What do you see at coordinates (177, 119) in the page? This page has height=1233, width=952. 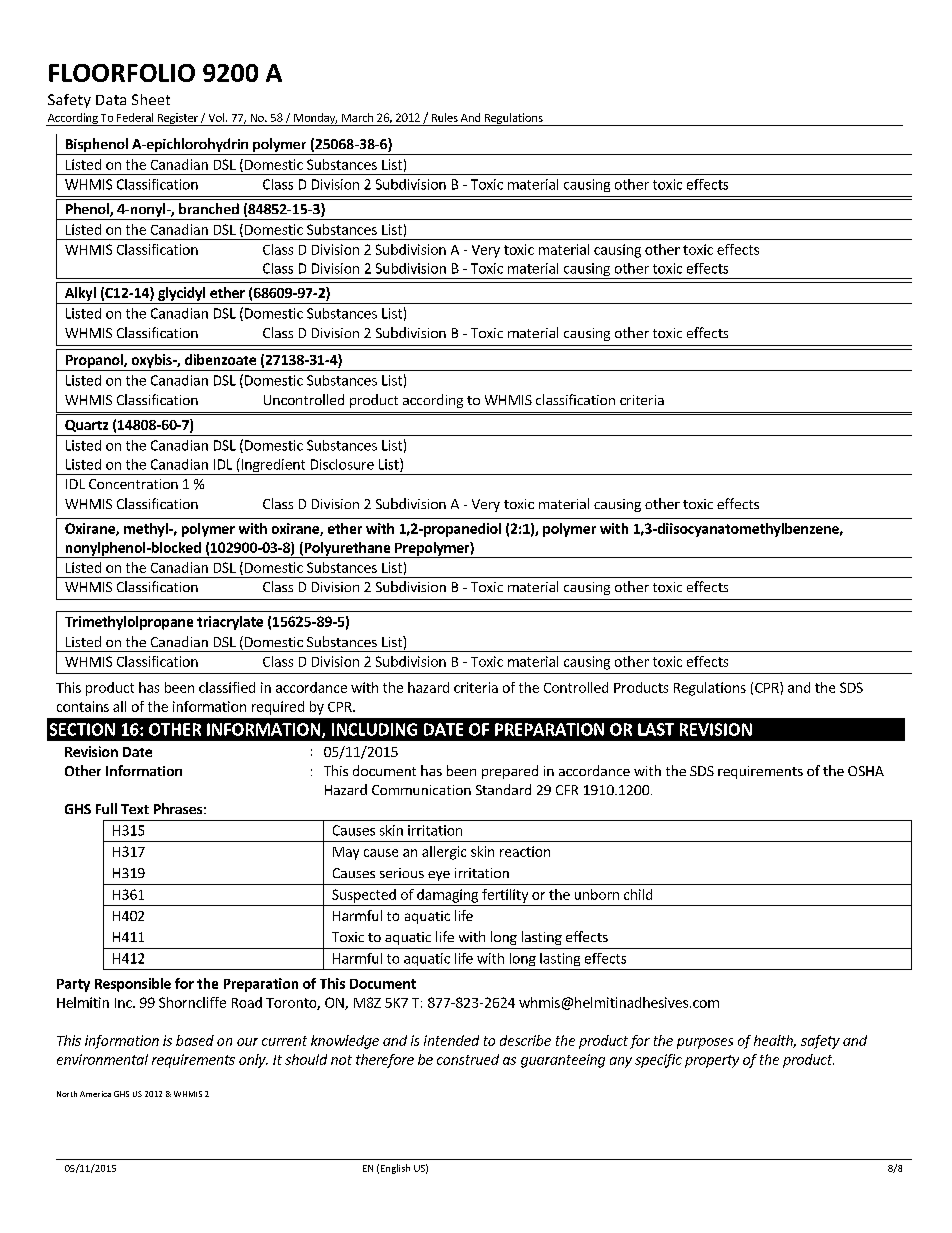 I see `Register` at bounding box center [177, 119].
